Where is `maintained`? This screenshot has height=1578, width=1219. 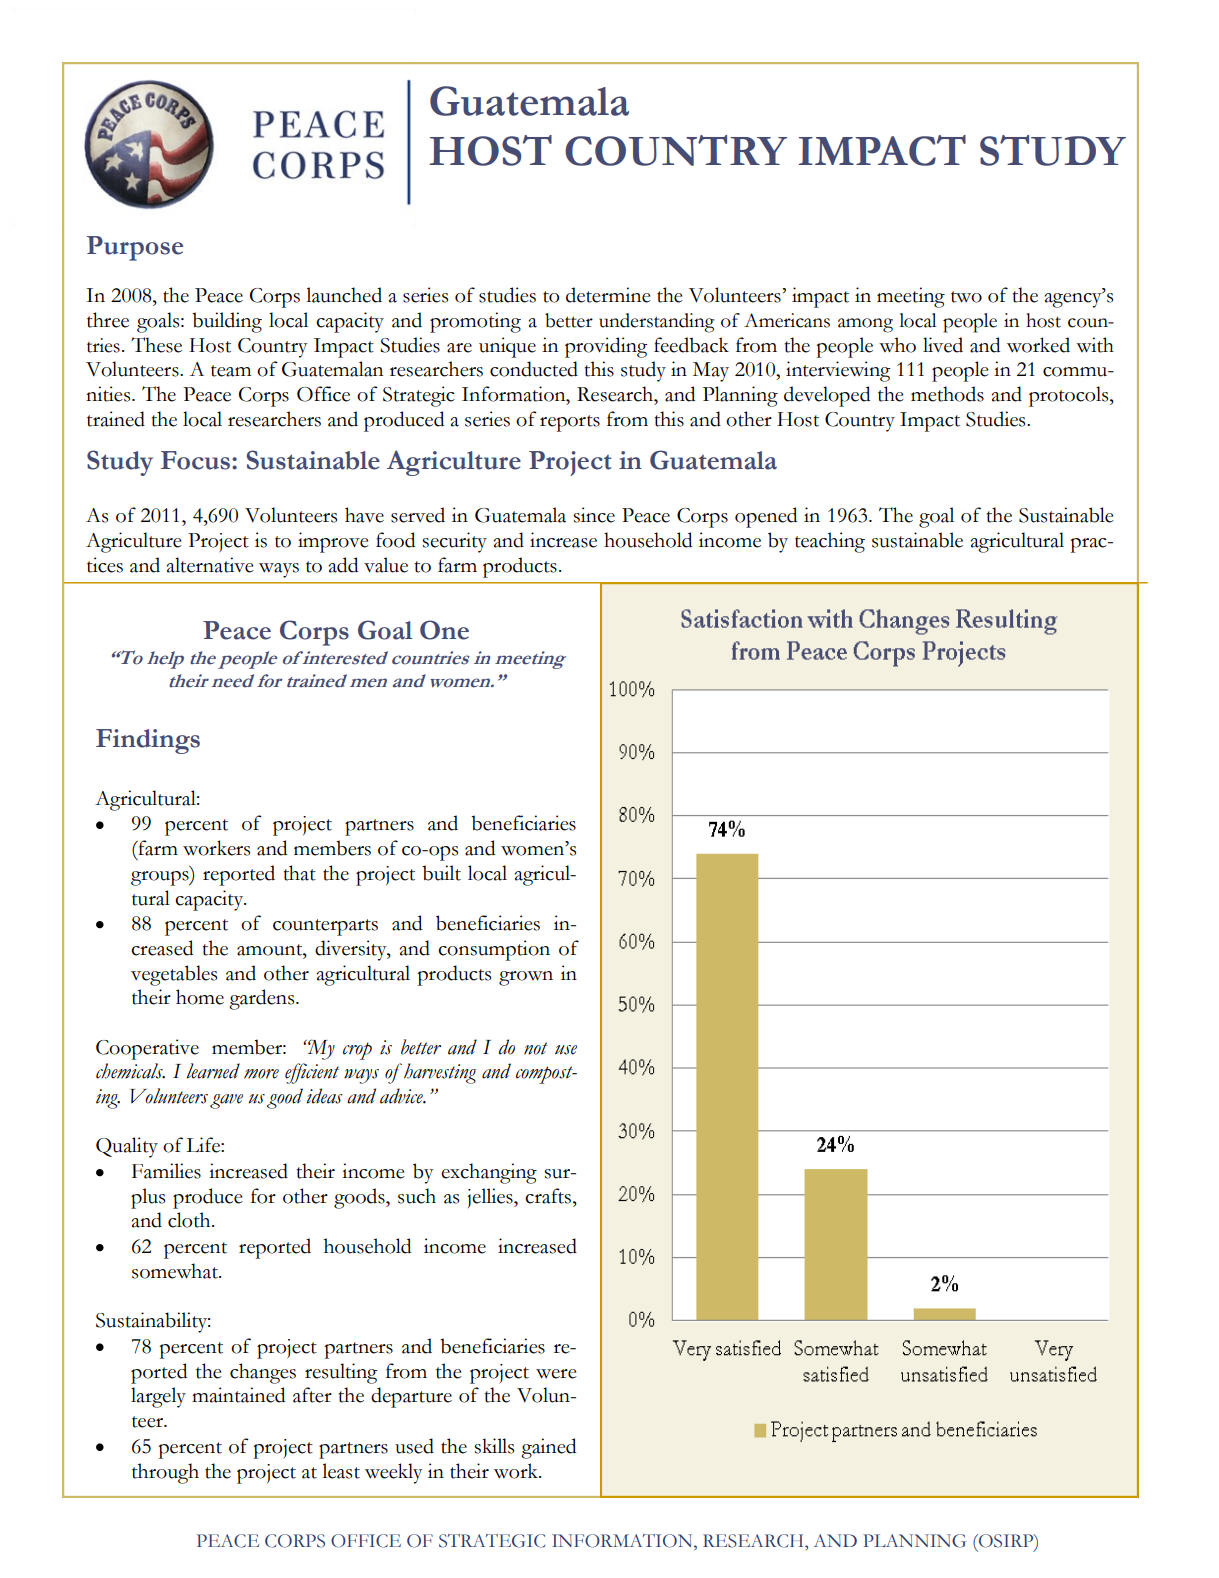 maintained is located at coordinates (238, 1395).
